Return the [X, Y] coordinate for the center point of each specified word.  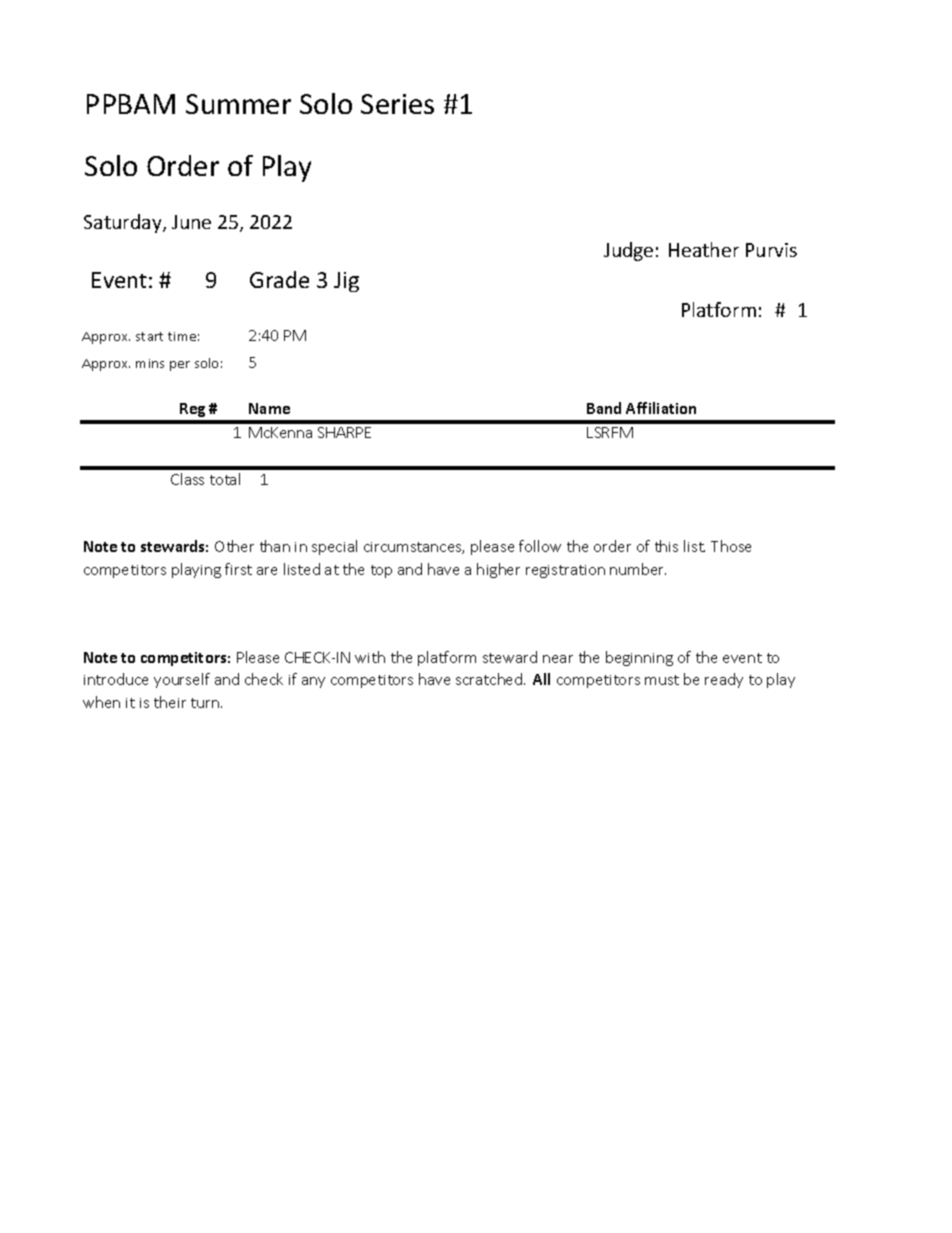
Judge [628, 251]
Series [397, 104]
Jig [346, 282]
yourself [182, 680]
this [666, 546]
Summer [238, 104]
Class [187, 479]
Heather [704, 249]
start [149, 336]
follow [540, 546]
